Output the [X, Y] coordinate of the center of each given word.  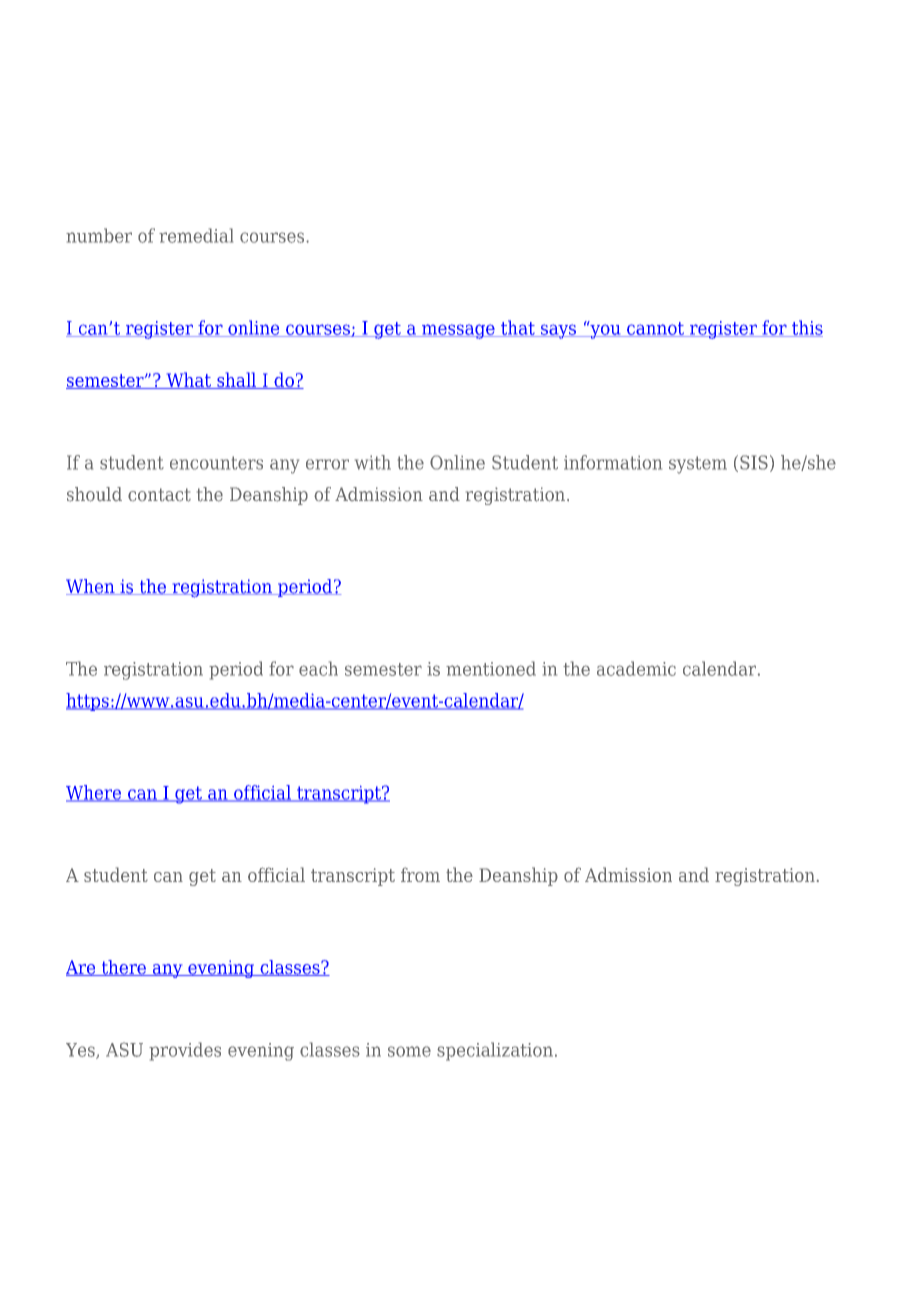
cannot [655, 329]
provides [185, 1051]
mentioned [491, 668]
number [99, 235]
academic [636, 668]
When [91, 587]
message [458, 331]
